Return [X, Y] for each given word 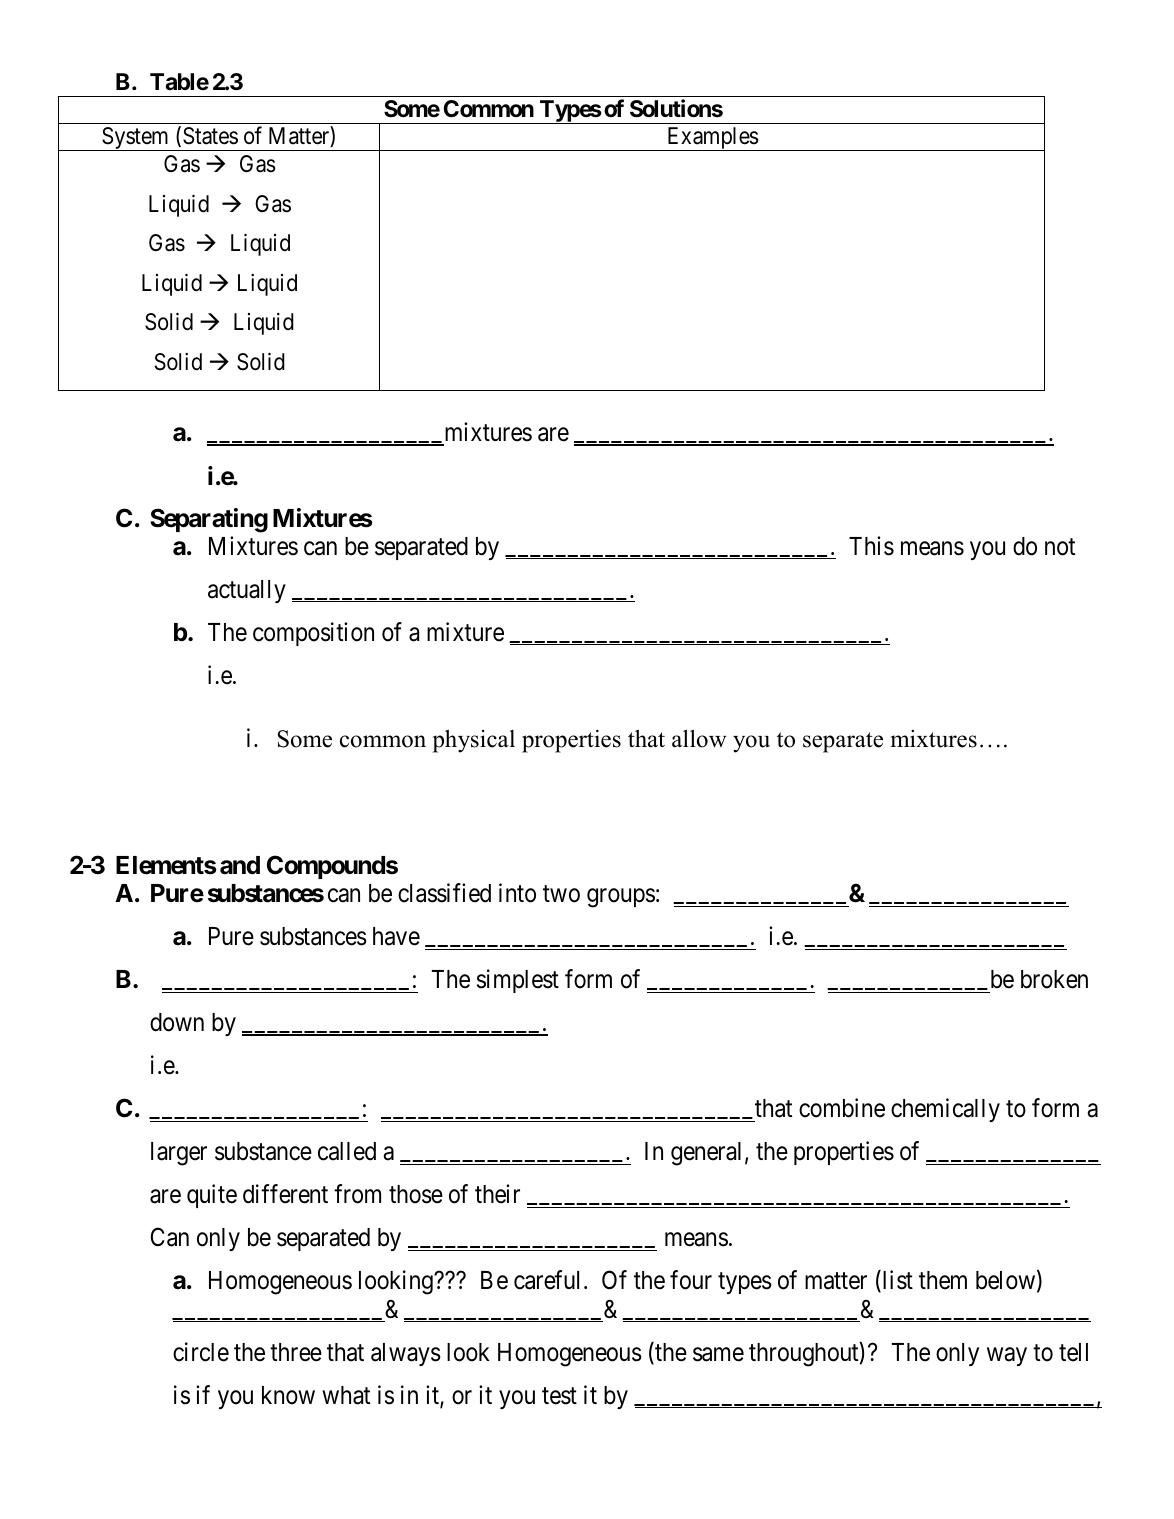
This [871, 546]
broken [1054, 979]
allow [699, 738]
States [210, 136]
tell [1073, 1352]
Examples [712, 139]
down [177, 1022]
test [559, 1396]
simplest [518, 981]
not [1060, 547]
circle [201, 1352]
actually [247, 591]
